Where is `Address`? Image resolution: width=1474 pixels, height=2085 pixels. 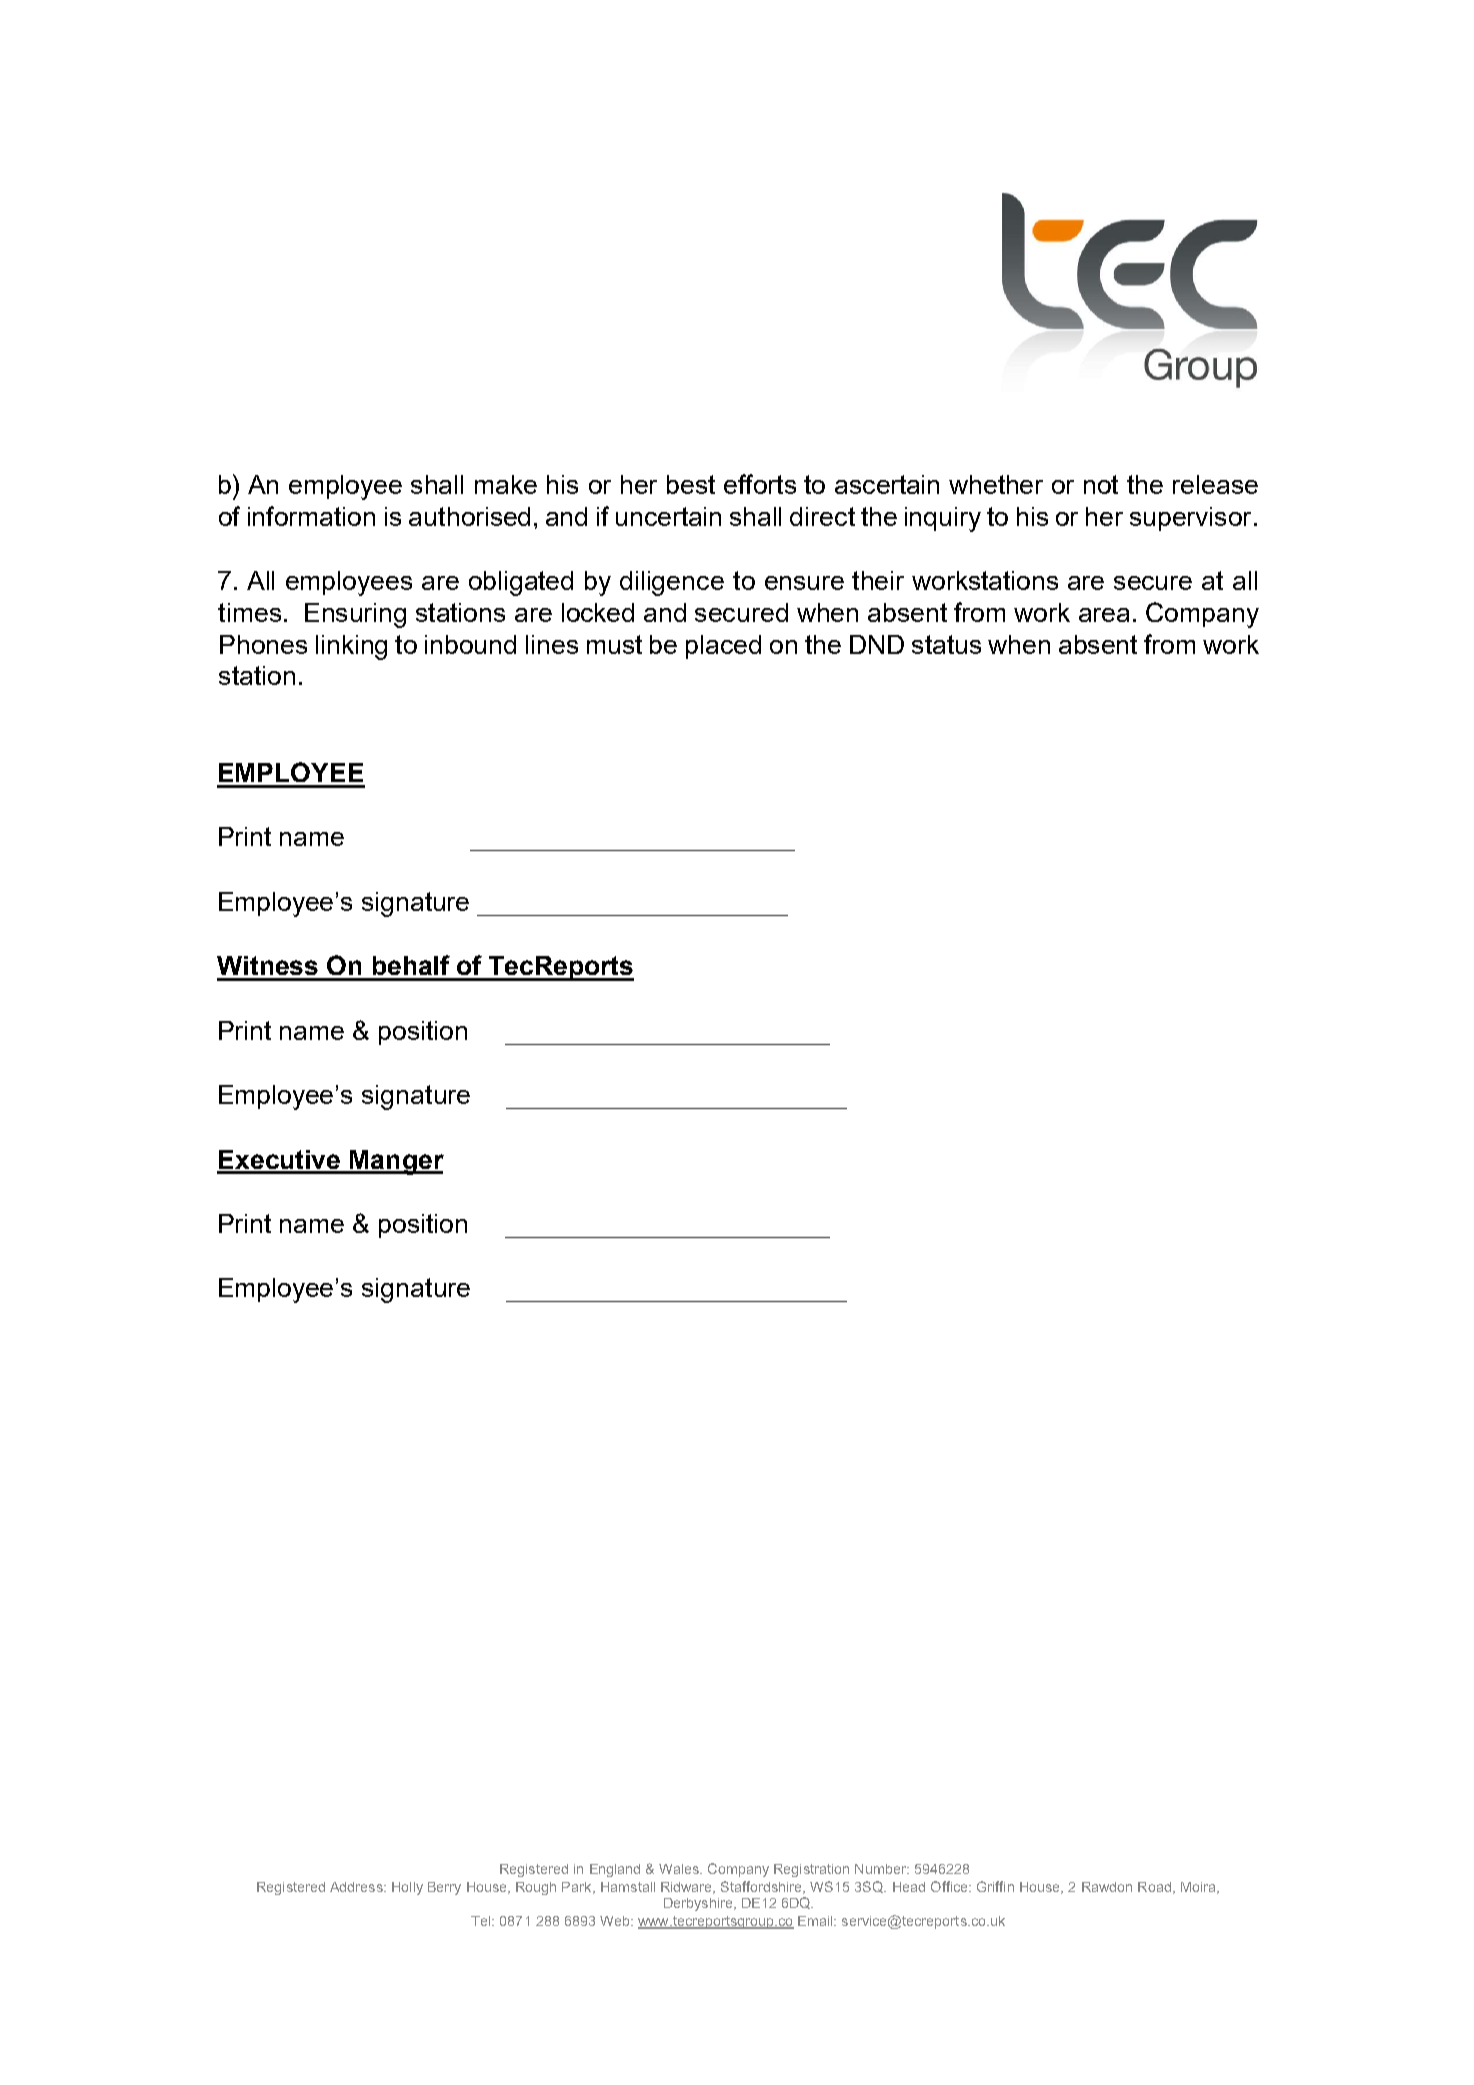 Address is located at coordinates (357, 1887).
